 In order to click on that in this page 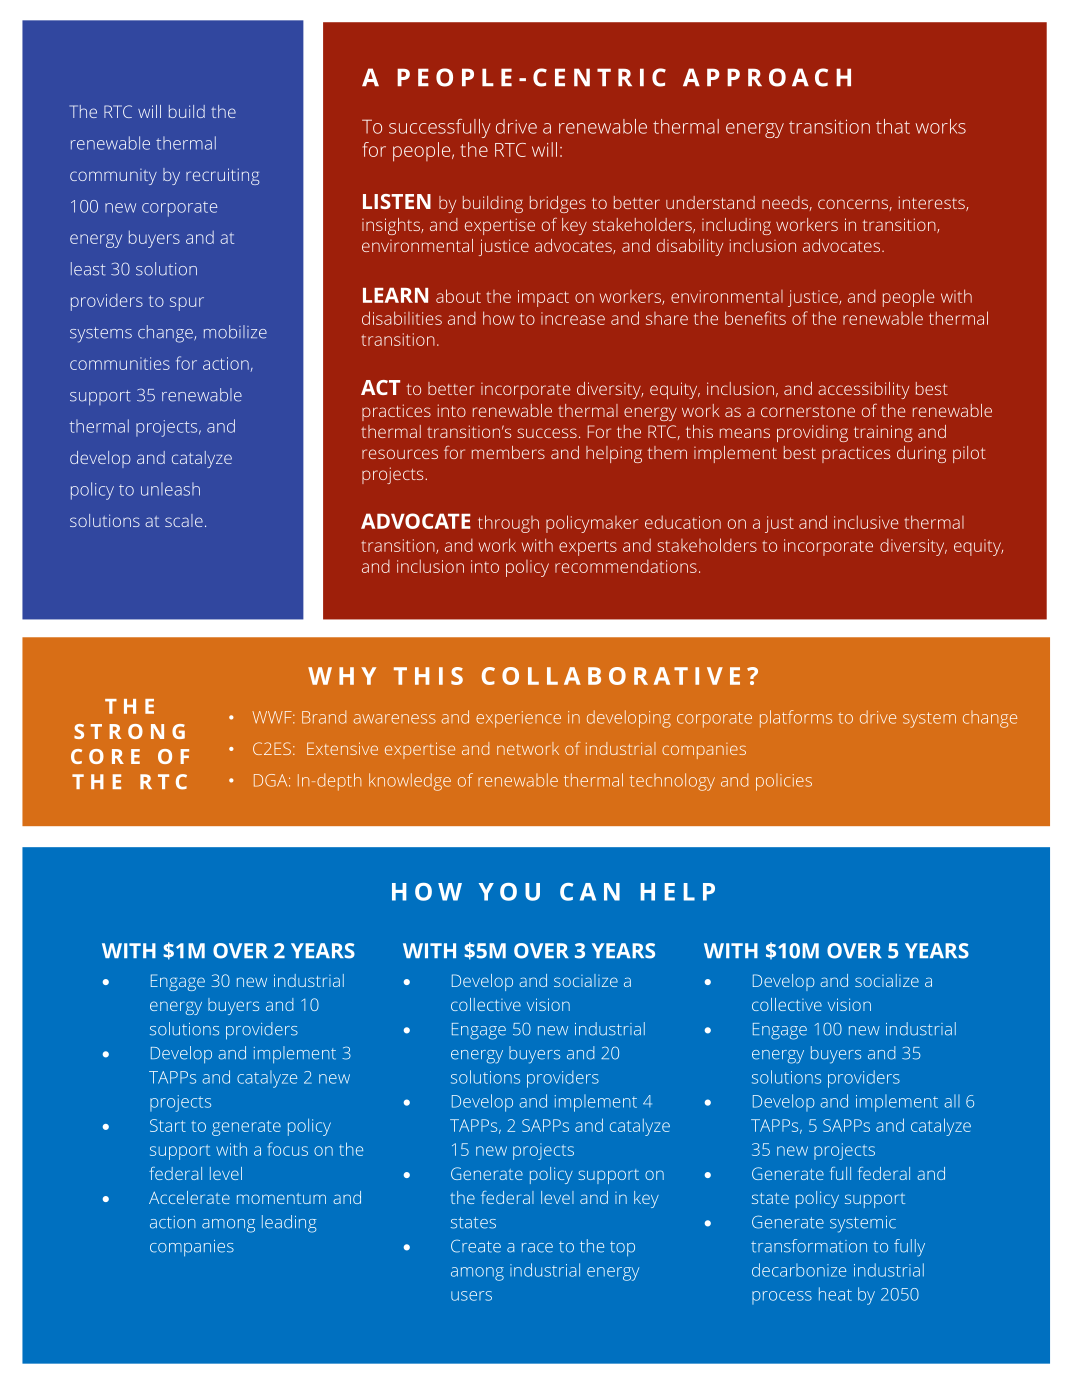, I will do `click(893, 126)`.
